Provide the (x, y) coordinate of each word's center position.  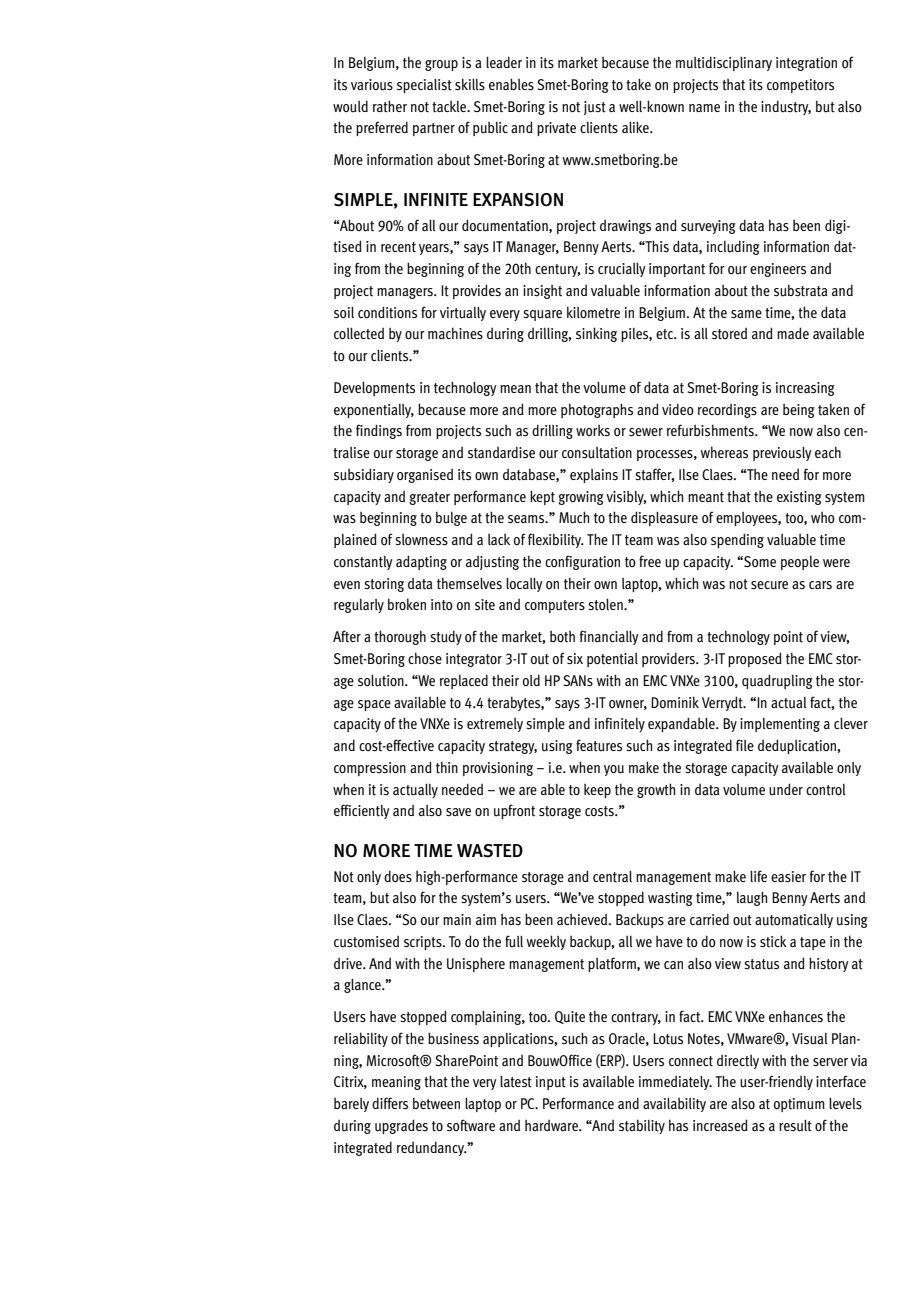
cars (820, 585)
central (612, 877)
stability (642, 1126)
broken (407, 604)
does (398, 876)
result (795, 1126)
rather (390, 106)
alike (636, 127)
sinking (596, 334)
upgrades (401, 1126)
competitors (800, 86)
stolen (606, 605)
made (793, 333)
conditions (387, 312)
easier (788, 877)
